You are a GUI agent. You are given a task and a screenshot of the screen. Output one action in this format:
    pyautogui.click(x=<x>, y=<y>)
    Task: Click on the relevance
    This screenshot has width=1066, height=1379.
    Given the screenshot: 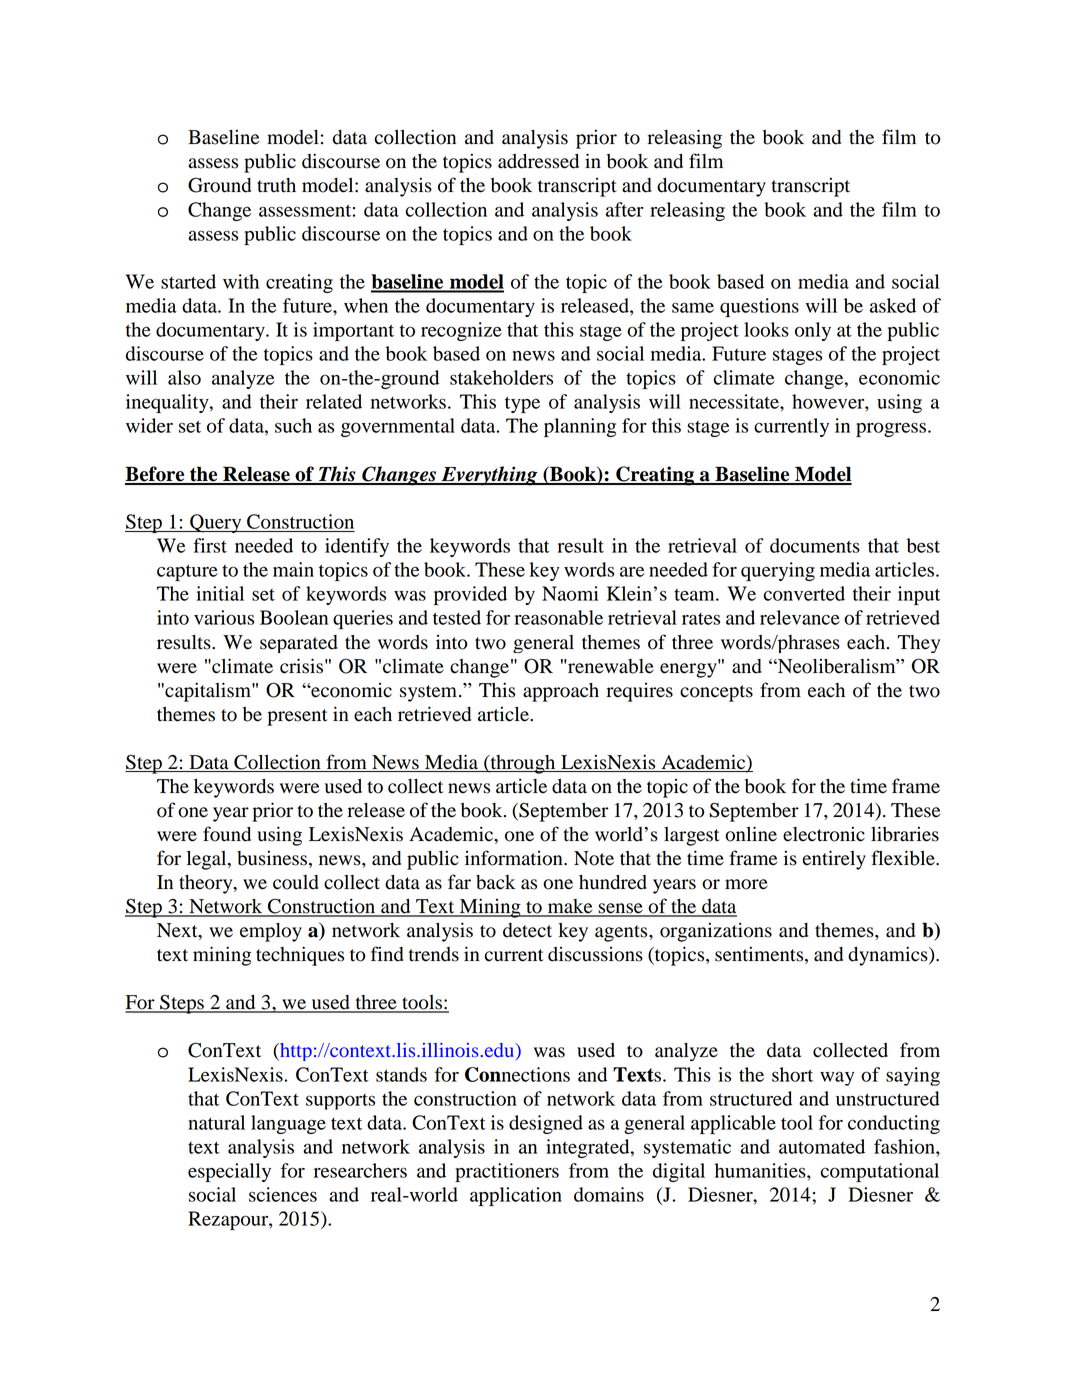 What is the action you would take?
    pyautogui.click(x=800, y=617)
